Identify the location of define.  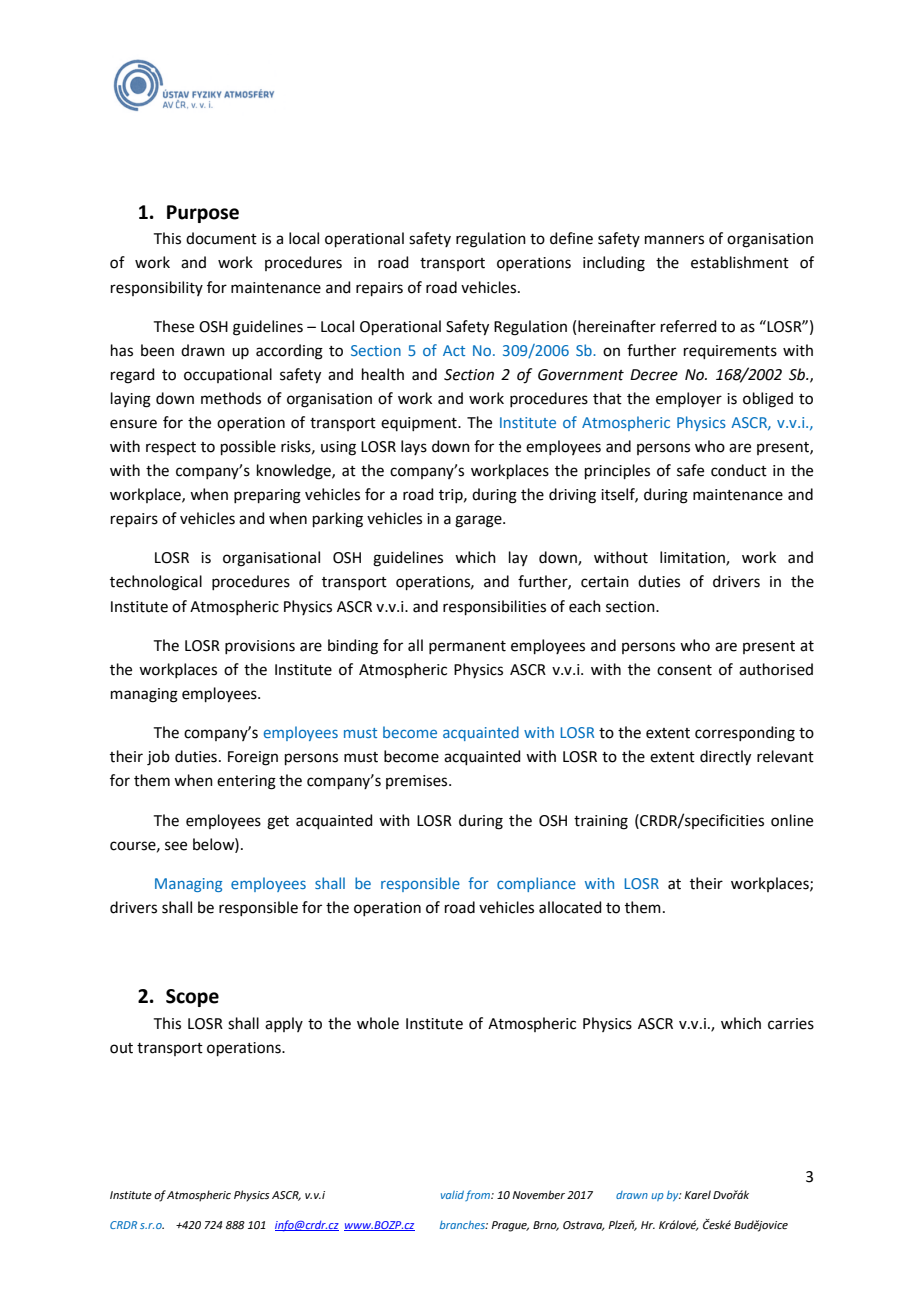
(571, 238).
